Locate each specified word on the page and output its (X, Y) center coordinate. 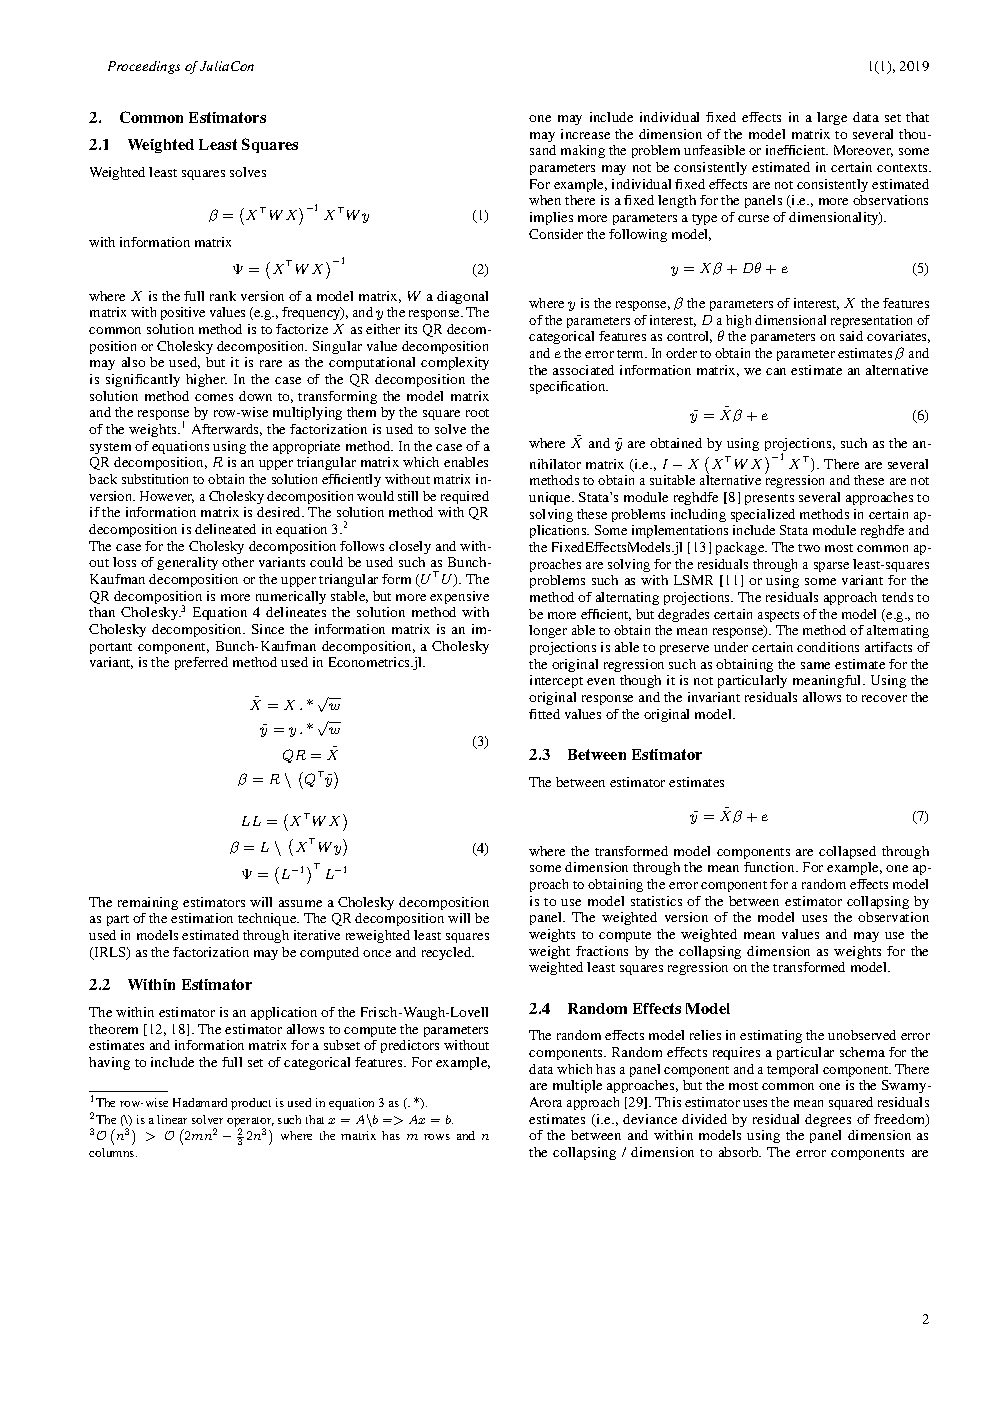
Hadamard (200, 1102)
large (832, 118)
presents (769, 499)
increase (585, 134)
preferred (201, 663)
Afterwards (227, 430)
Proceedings (144, 67)
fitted (544, 714)
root (477, 413)
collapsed (847, 852)
